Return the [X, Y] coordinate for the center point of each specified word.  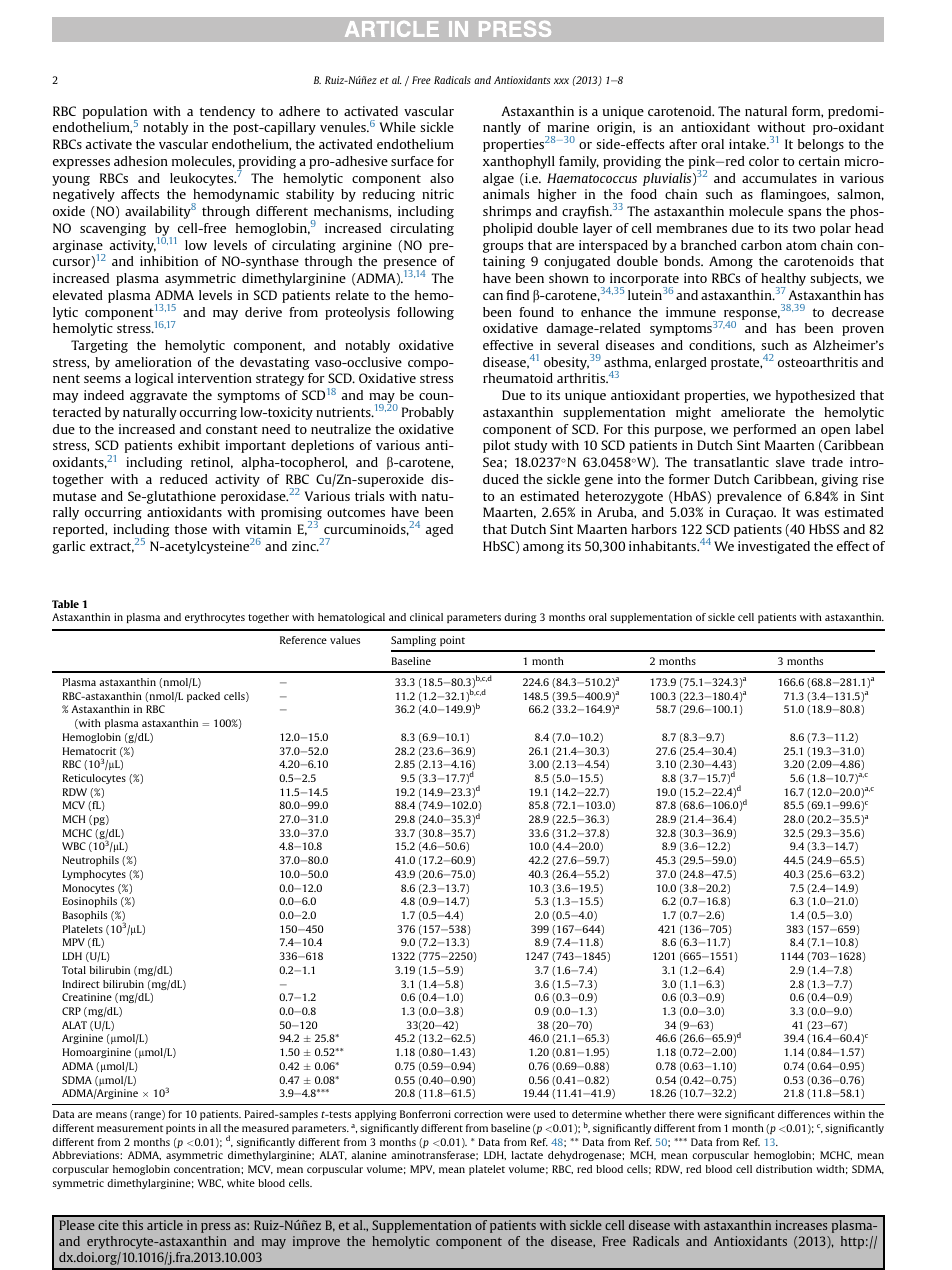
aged [439, 530]
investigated [774, 547]
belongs [821, 145]
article [165, 1225]
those [191, 529]
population [115, 113]
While [398, 127]
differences [804, 1114]
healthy [783, 281]
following [425, 313]
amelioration [153, 362]
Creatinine [87, 997]
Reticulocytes [94, 779]
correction [478, 1114]
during [520, 618]
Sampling [413, 641]
